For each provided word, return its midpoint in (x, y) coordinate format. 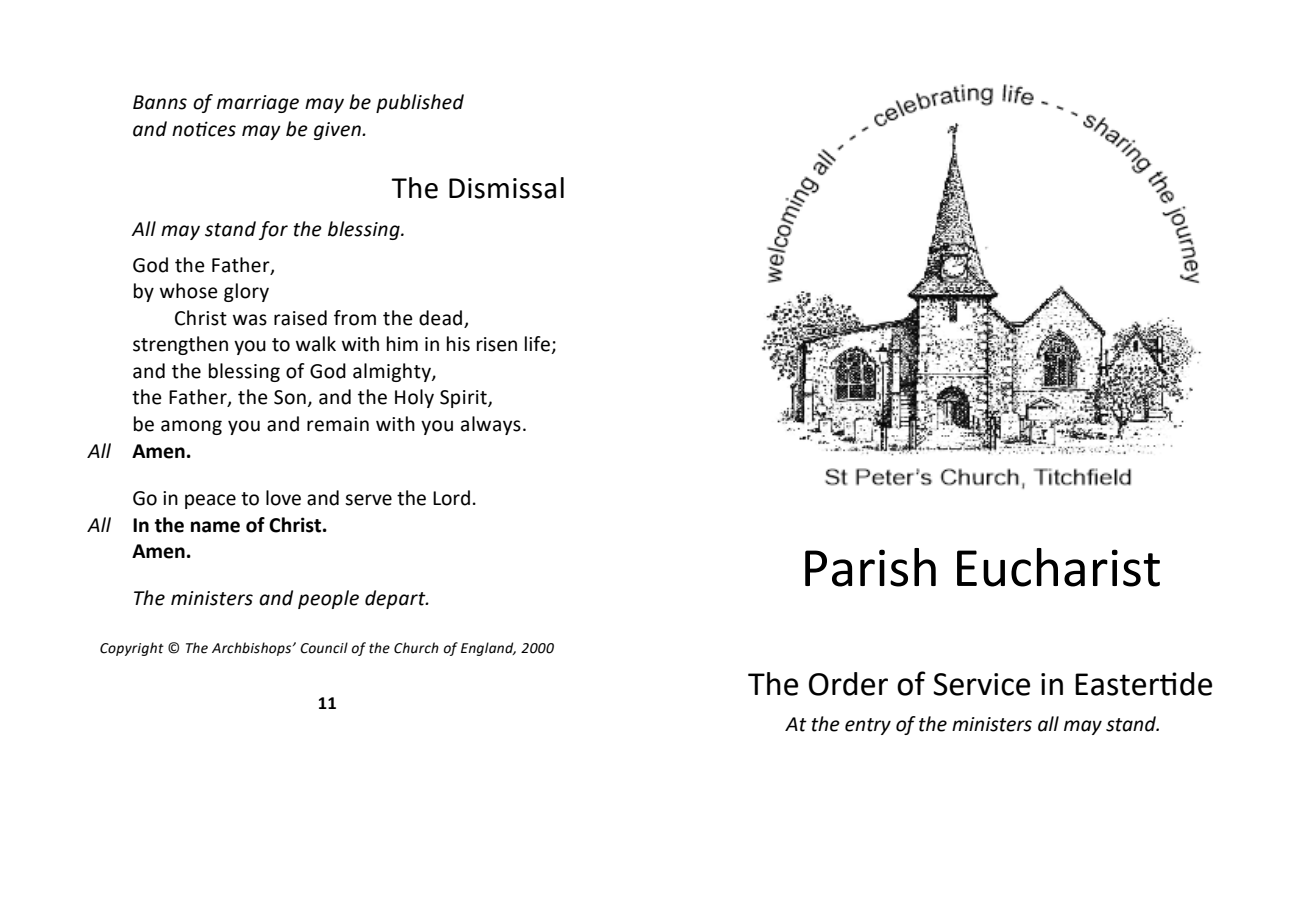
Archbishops (253, 649)
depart (396, 599)
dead (442, 319)
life (539, 345)
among (191, 427)
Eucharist (1058, 567)
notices (204, 129)
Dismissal (506, 188)
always (491, 425)
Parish (870, 567)
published (420, 103)
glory (246, 292)
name (215, 527)
